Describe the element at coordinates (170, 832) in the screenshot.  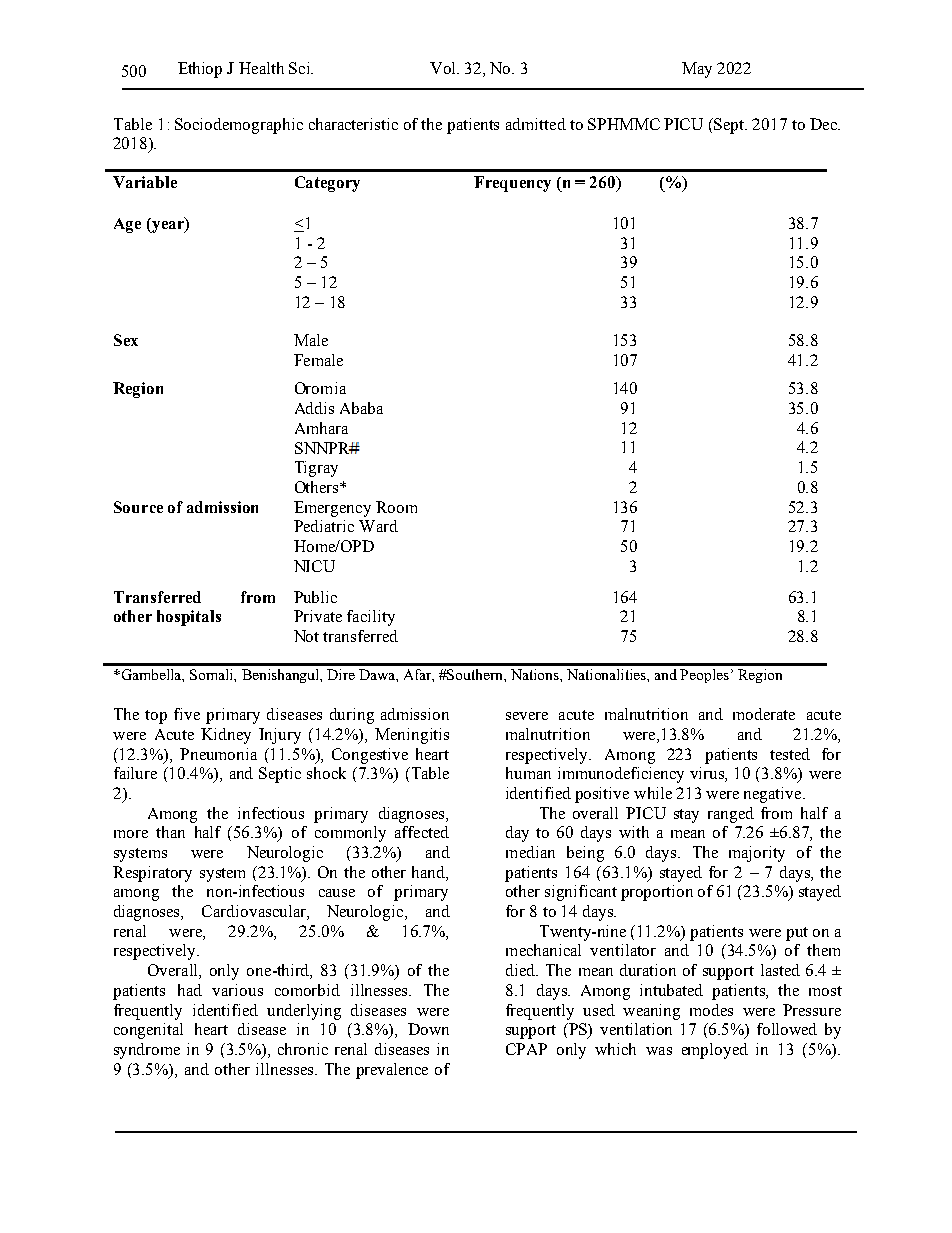
I see `than` at that location.
